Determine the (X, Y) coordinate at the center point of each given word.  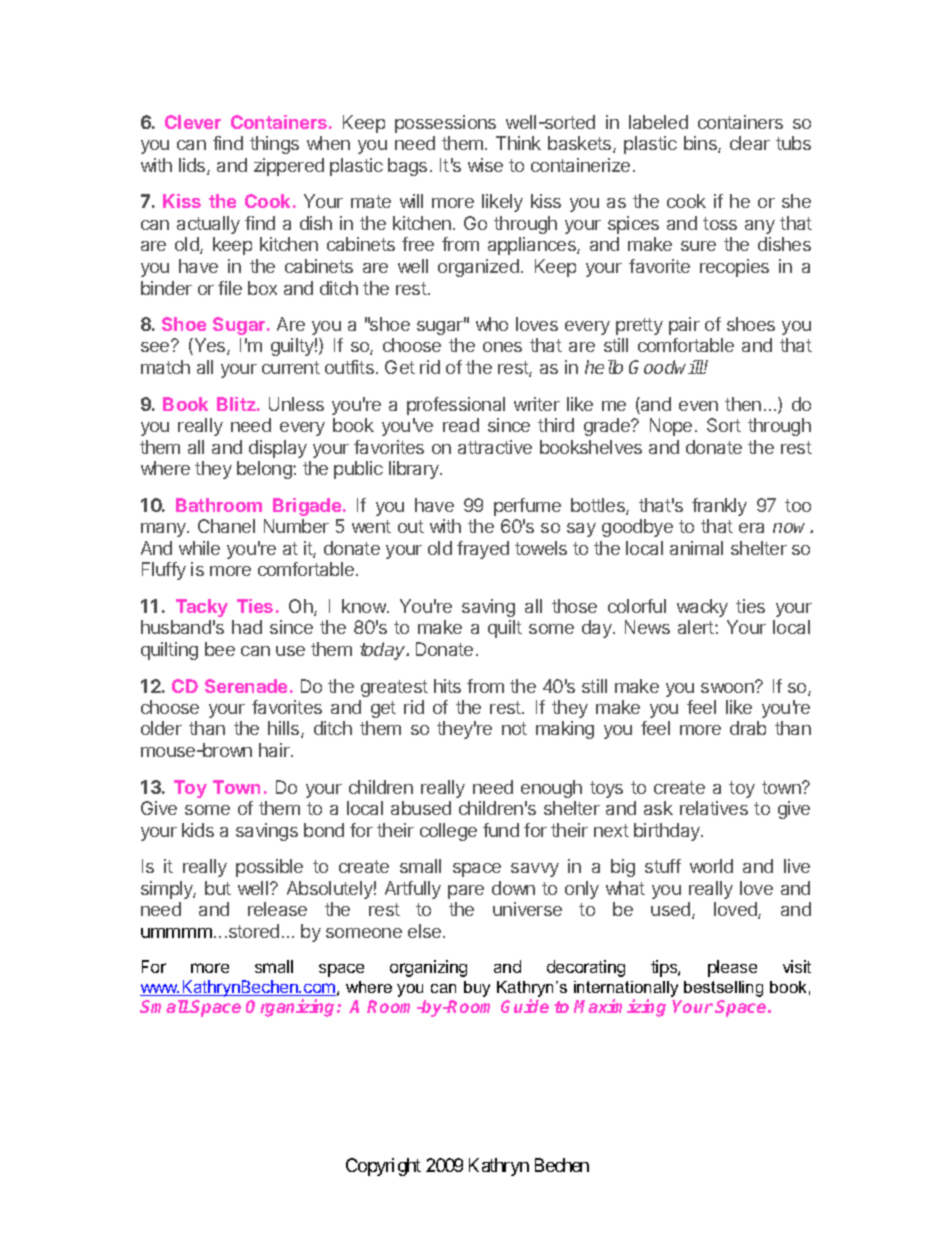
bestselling (723, 989)
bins (701, 144)
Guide (525, 1006)
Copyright (383, 1167)
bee (220, 649)
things (274, 145)
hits (447, 686)
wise (485, 165)
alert (697, 627)
